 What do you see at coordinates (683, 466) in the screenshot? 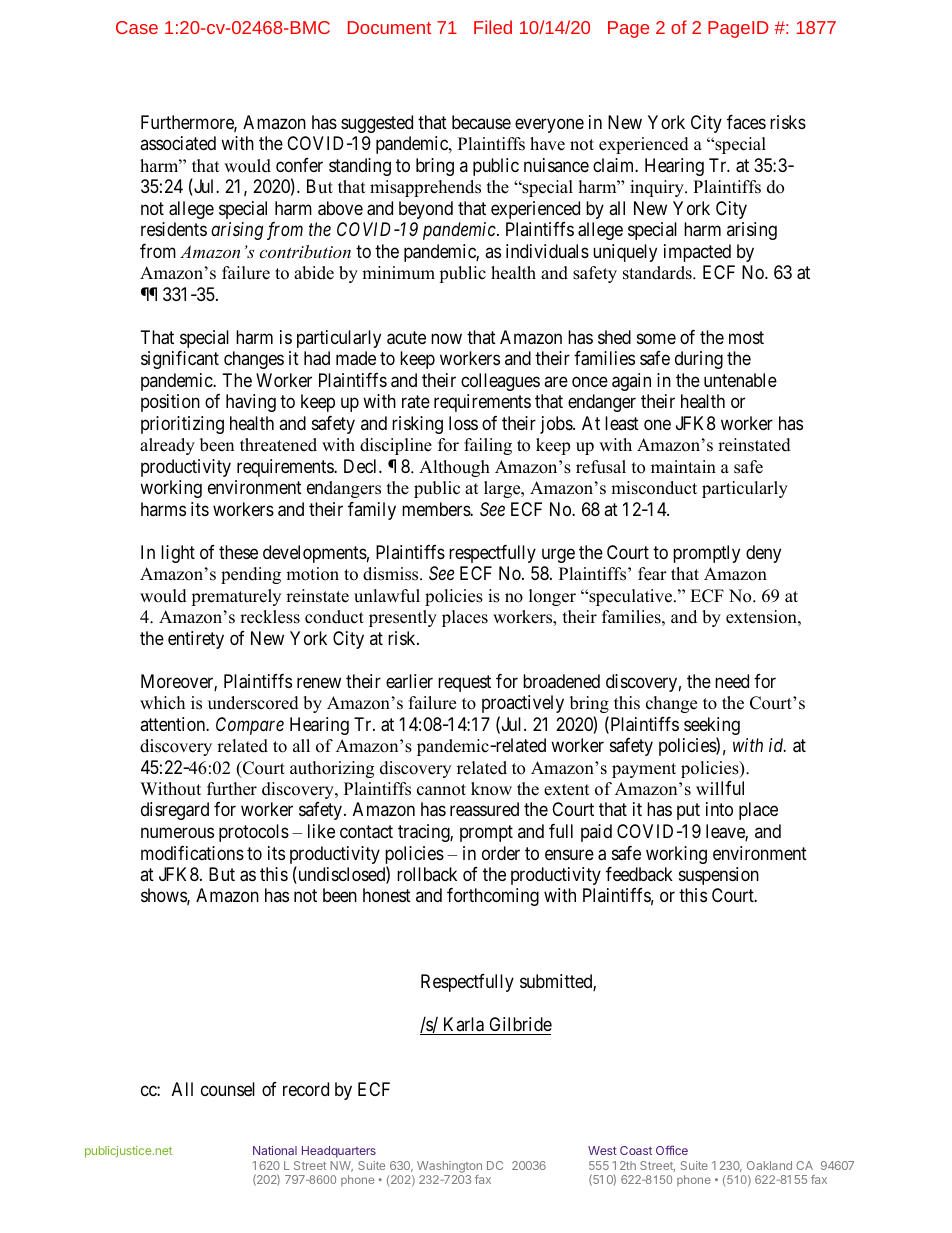
I see `maintain` at bounding box center [683, 466].
